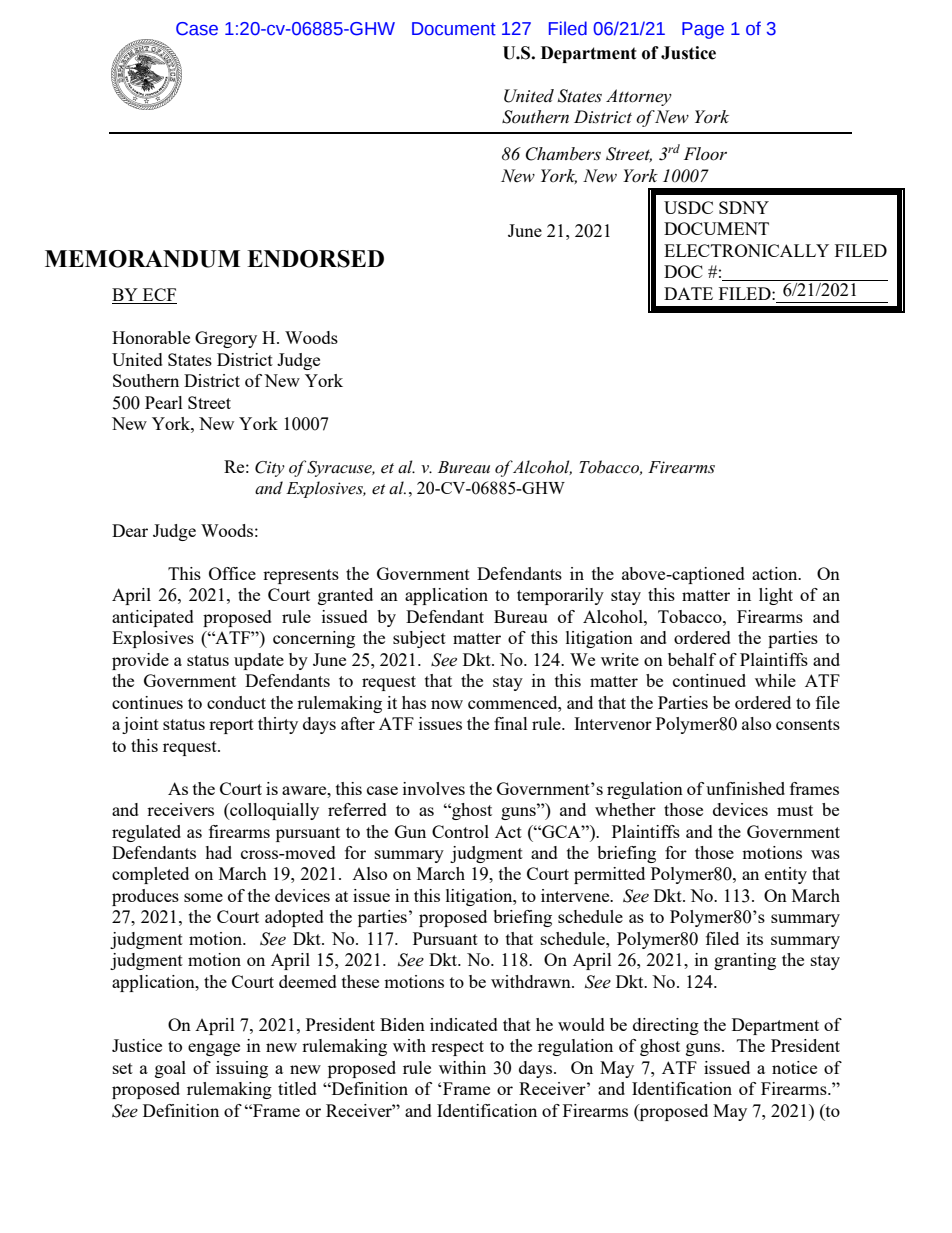 The image size is (952, 1233). What do you see at coordinates (709, 680) in the screenshot?
I see `continued` at bounding box center [709, 680].
